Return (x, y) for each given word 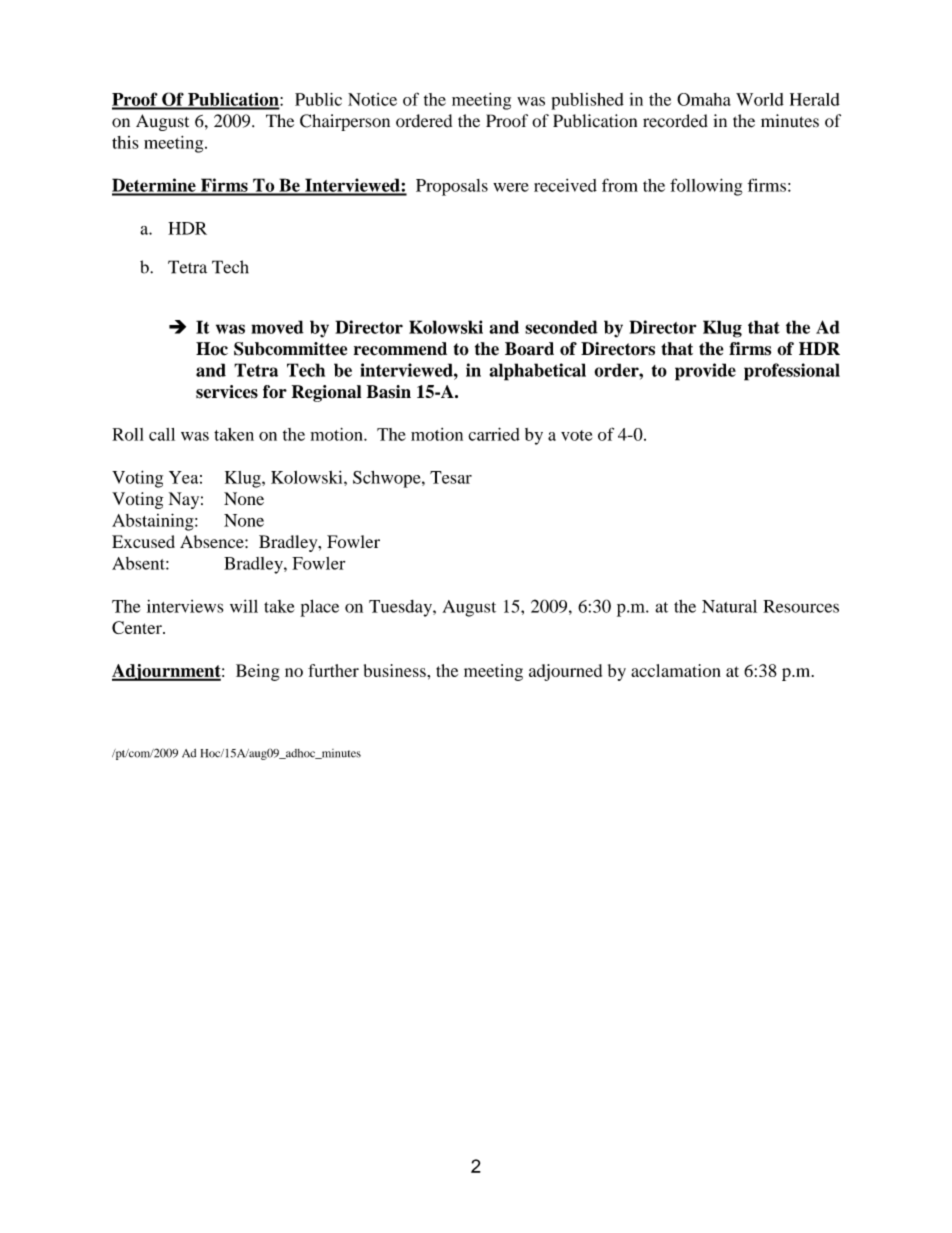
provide (705, 372)
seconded (561, 327)
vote (576, 435)
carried (494, 434)
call (162, 434)
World (760, 99)
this (125, 142)
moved (277, 327)
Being (258, 672)
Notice (372, 99)
